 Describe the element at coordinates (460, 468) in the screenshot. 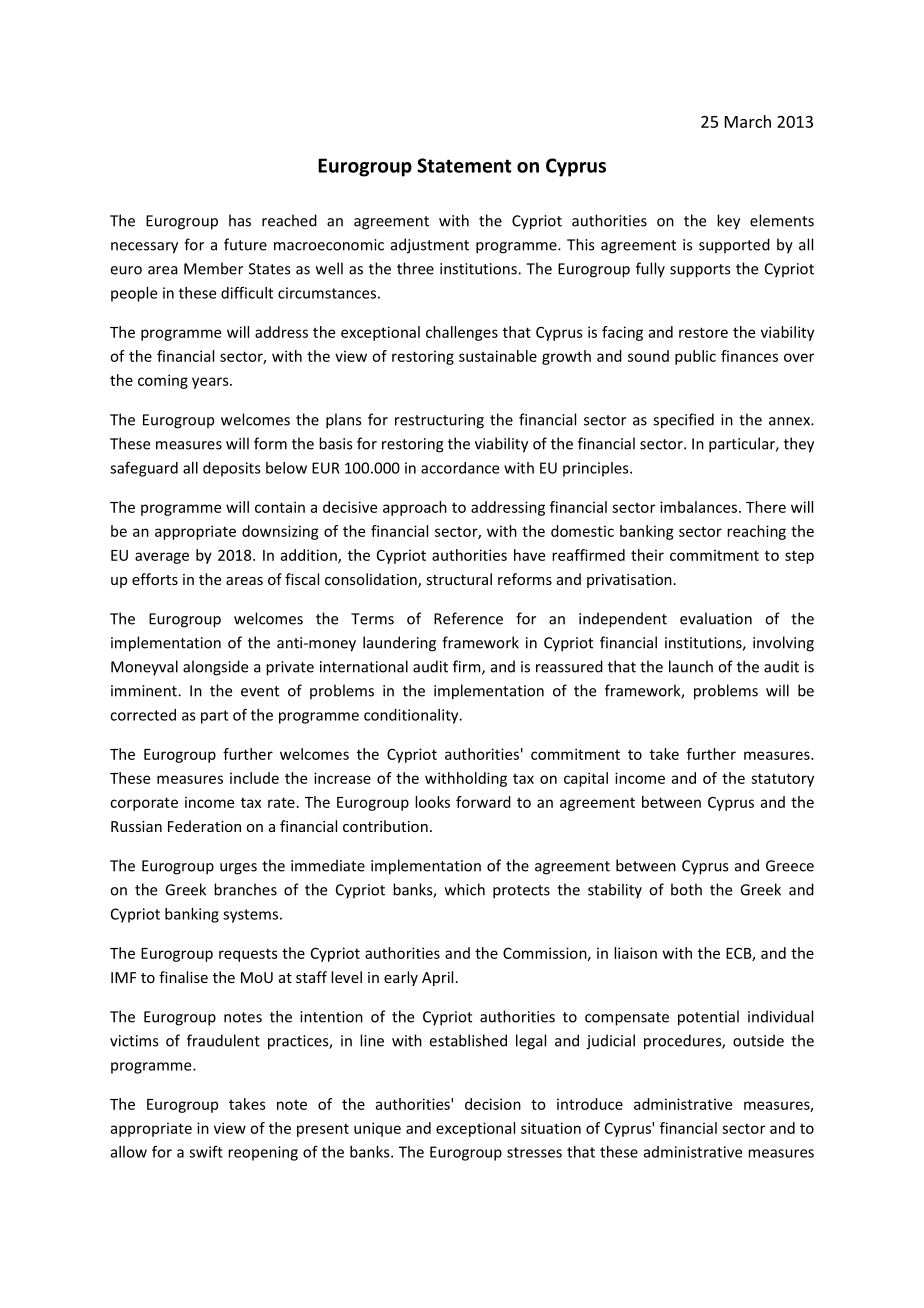

I see `accordance` at that location.
